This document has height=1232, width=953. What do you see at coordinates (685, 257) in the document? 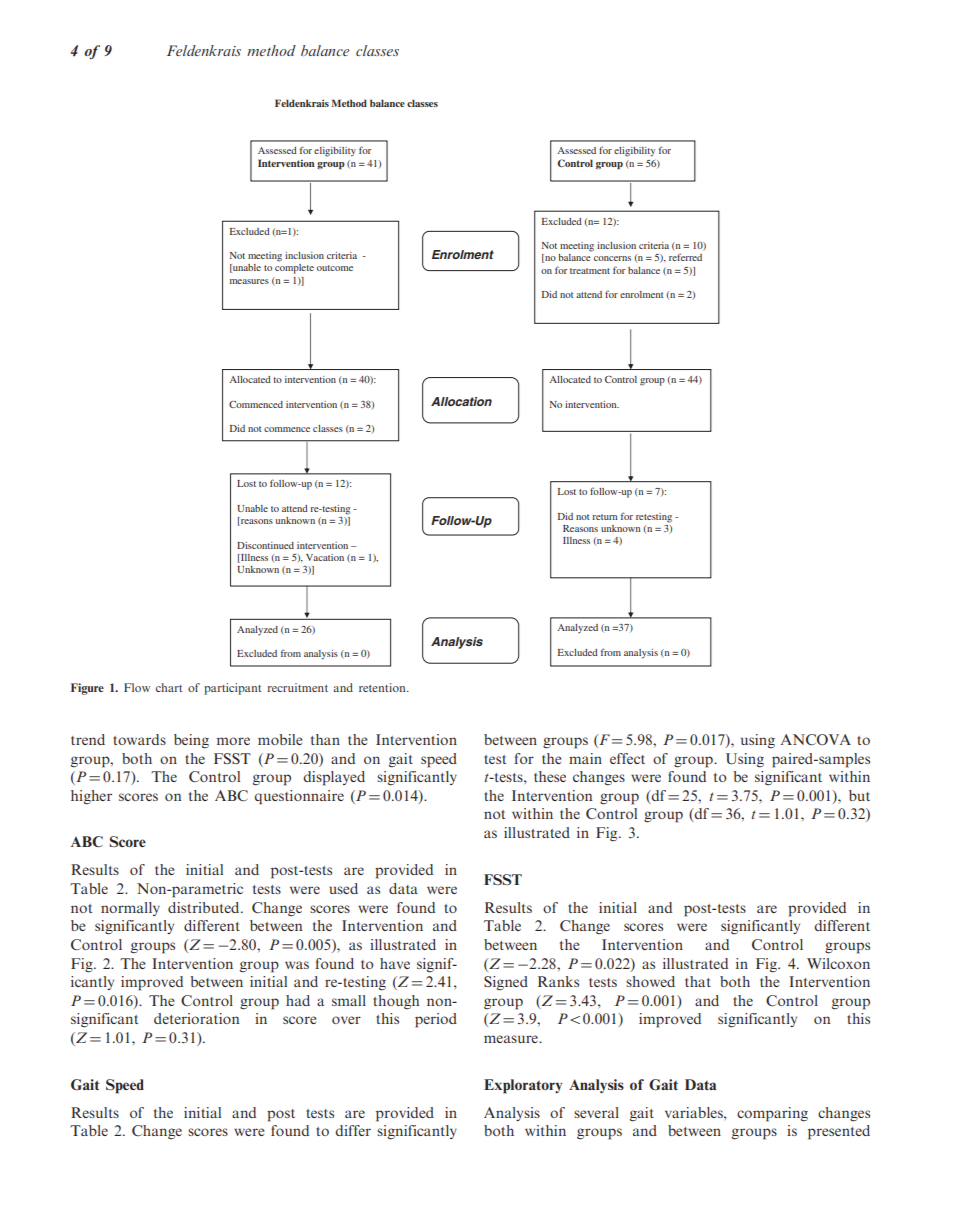
I see `referred` at bounding box center [685, 257].
